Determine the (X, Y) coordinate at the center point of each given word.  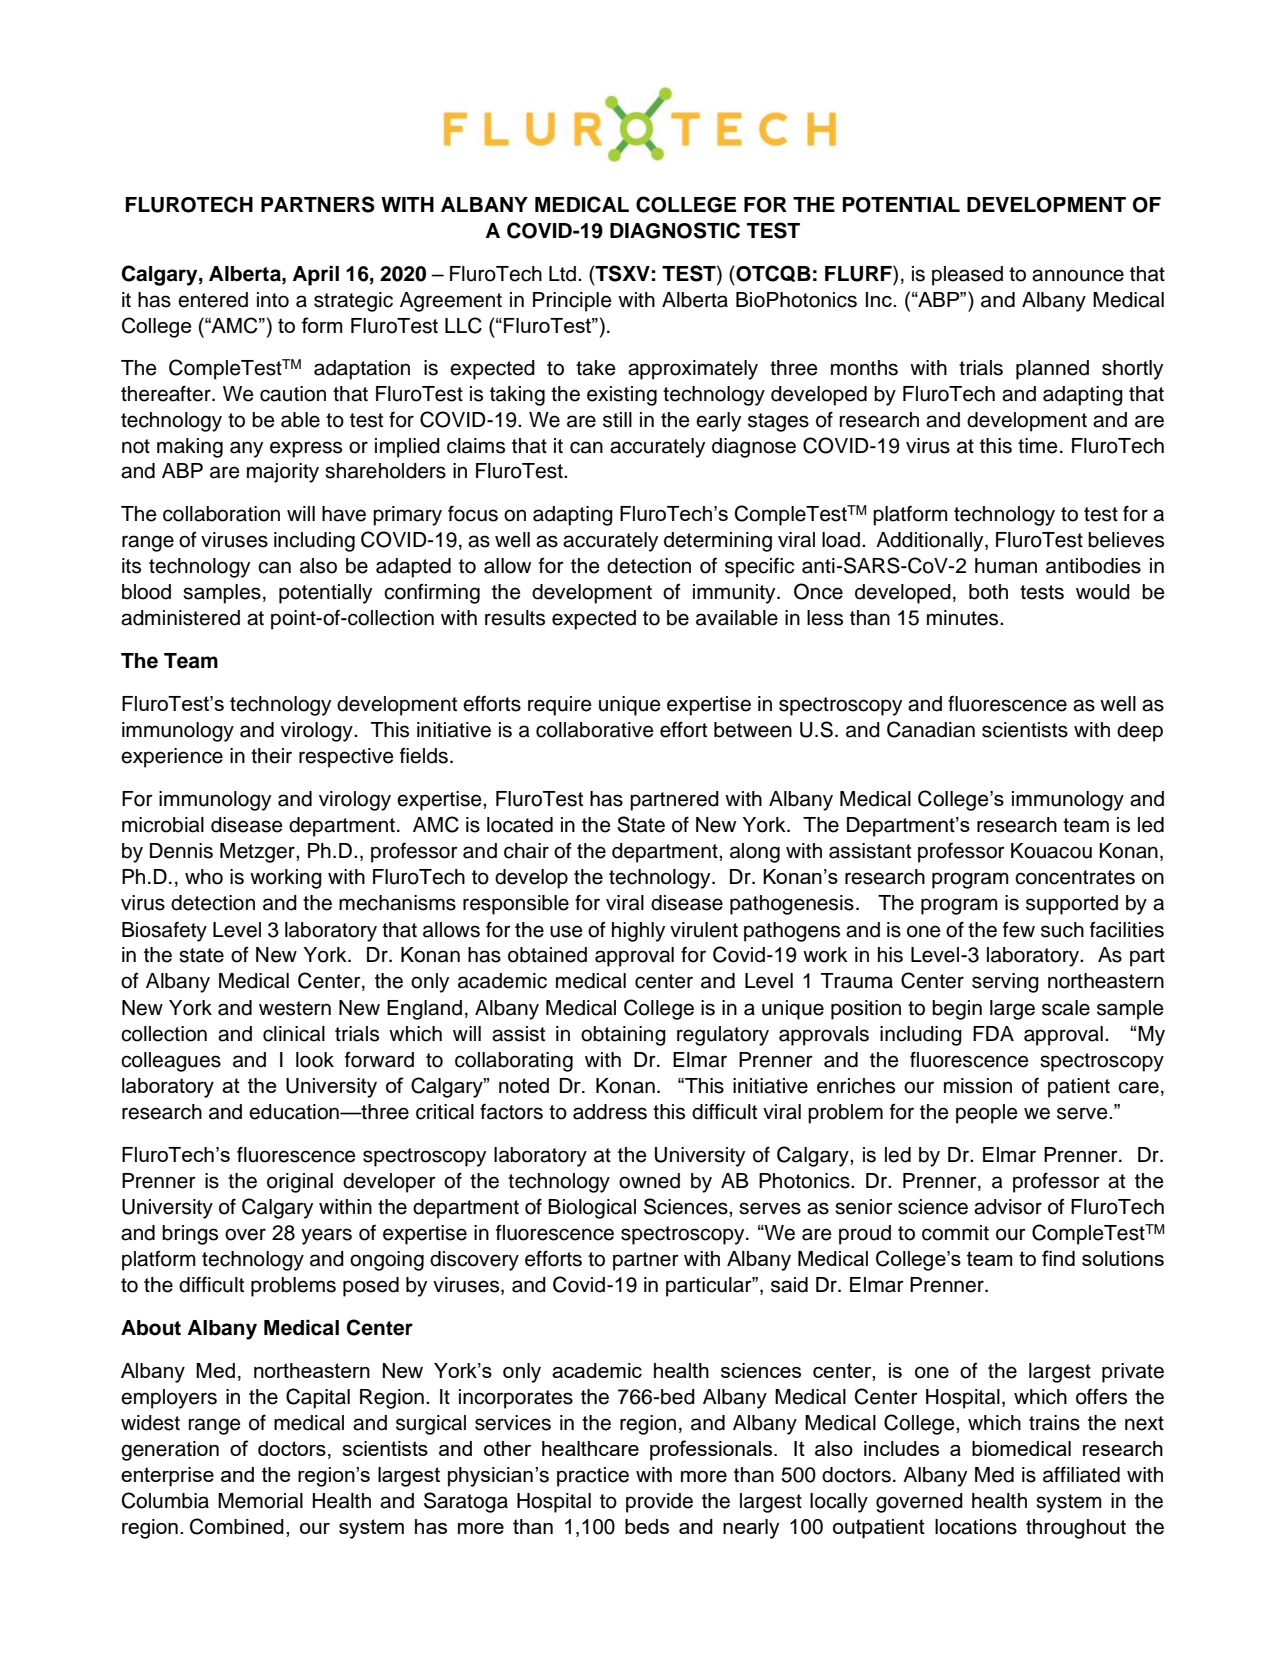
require (560, 706)
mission (978, 1086)
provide (659, 1503)
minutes (964, 618)
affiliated (1081, 1474)
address (610, 1112)
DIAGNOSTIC (675, 230)
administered (180, 618)
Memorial (260, 1501)
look (315, 1060)
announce (1078, 275)
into (273, 300)
